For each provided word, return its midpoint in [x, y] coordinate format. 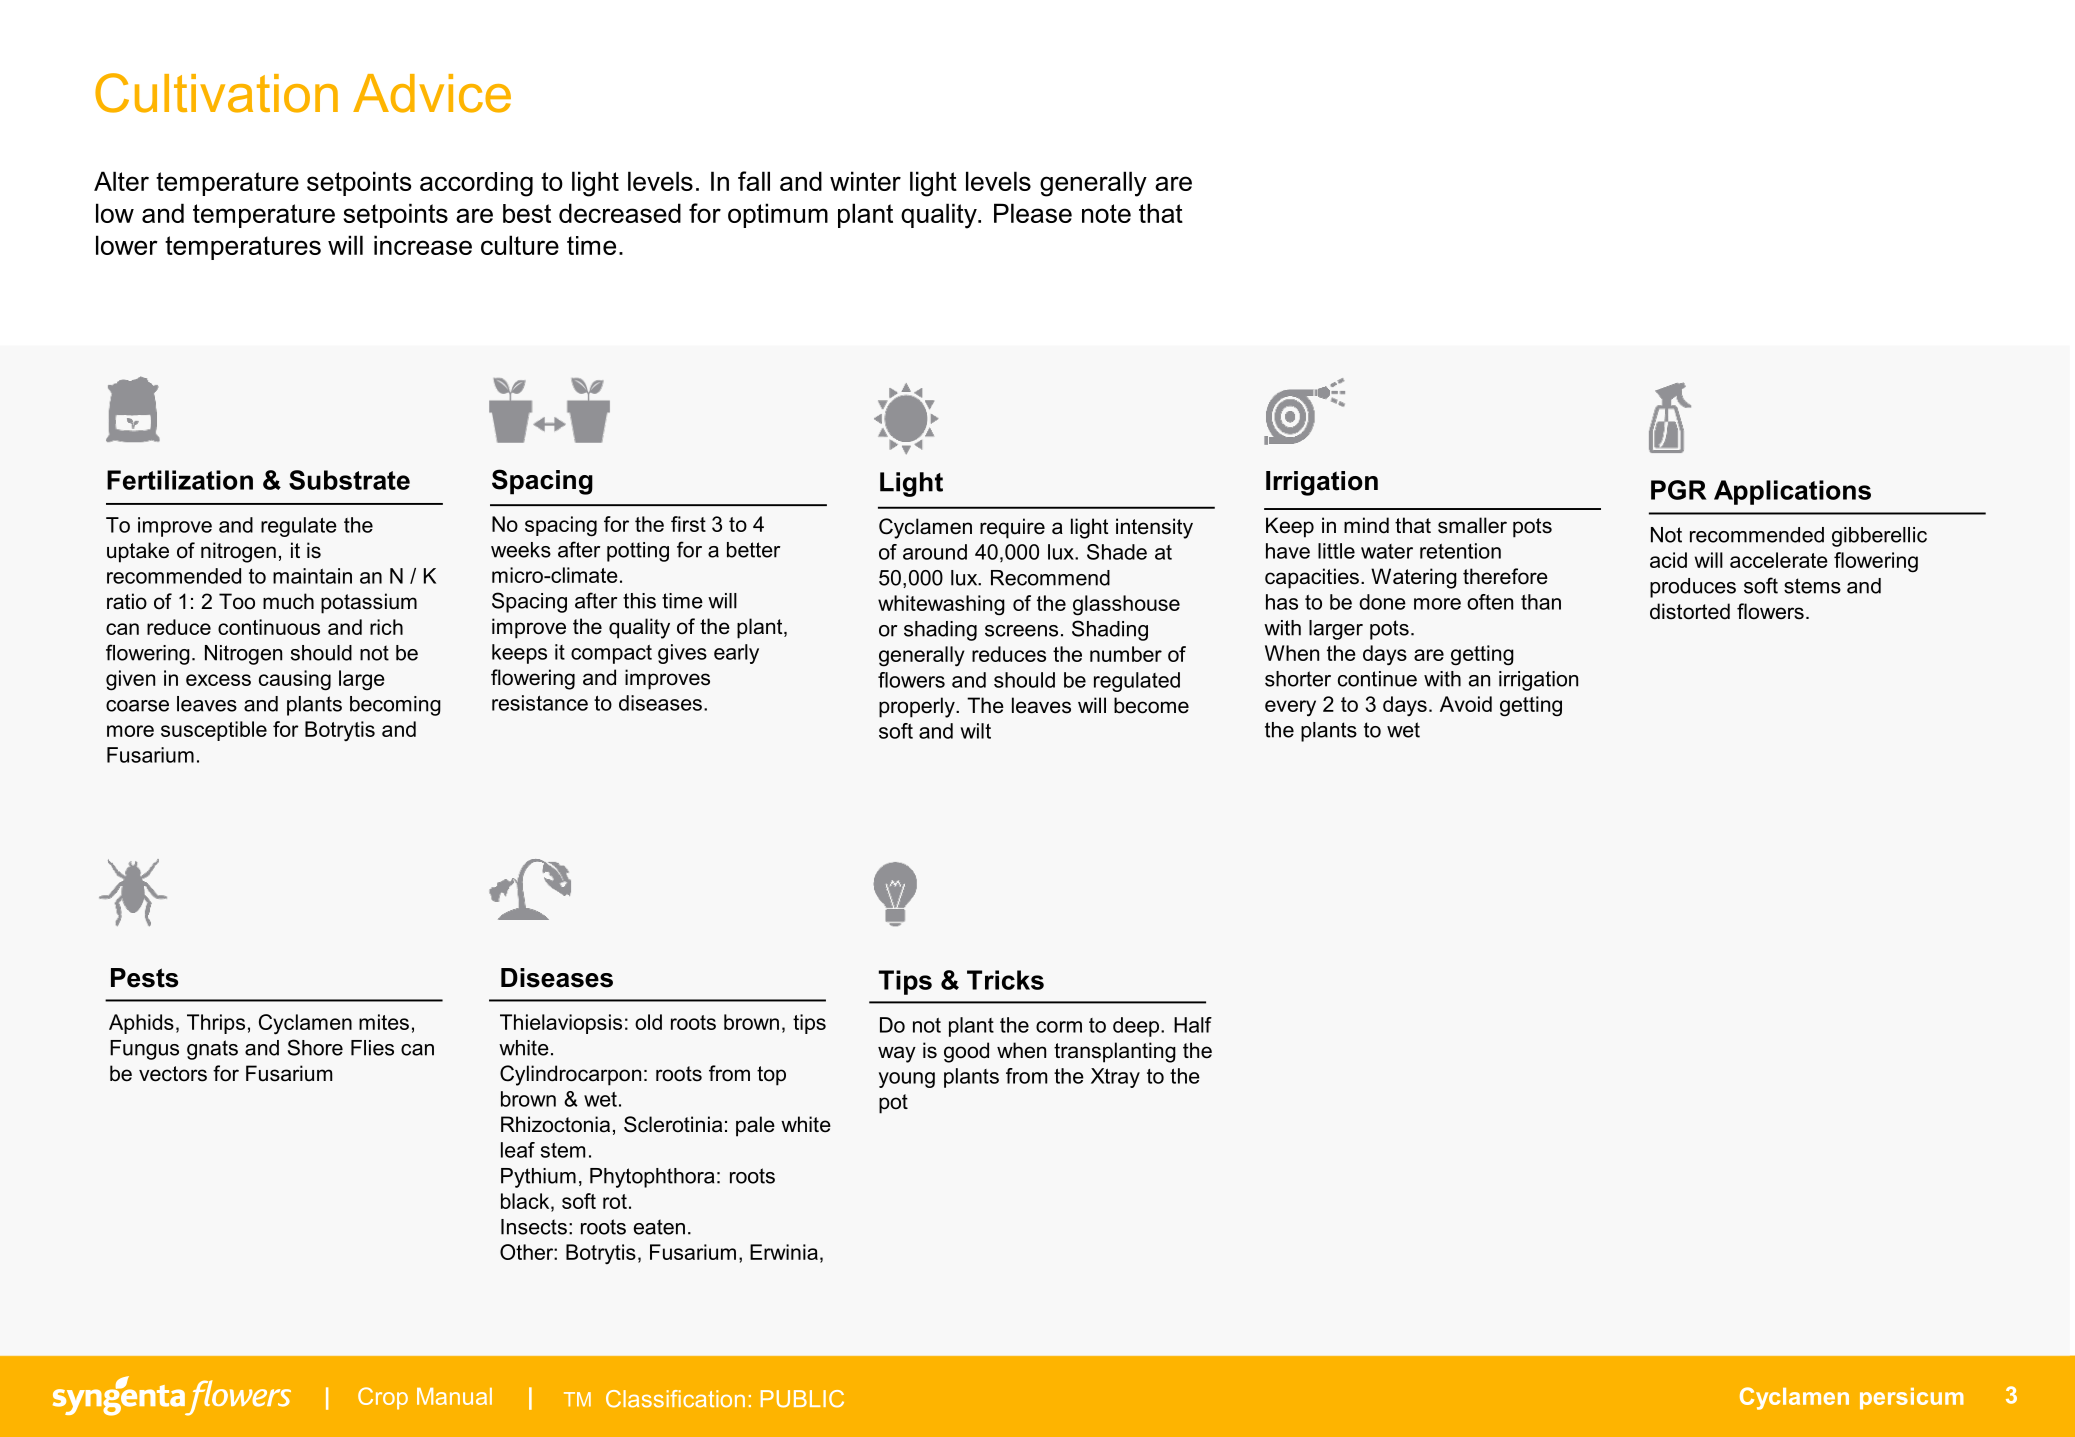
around [935, 552]
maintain [312, 576]
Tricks [1005, 980]
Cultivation [216, 93]
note [1106, 213]
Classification [675, 1399]
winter [865, 181]
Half [1193, 1025]
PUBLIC [802, 1399]
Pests [144, 978]
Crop [383, 1398]
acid [1668, 560]
